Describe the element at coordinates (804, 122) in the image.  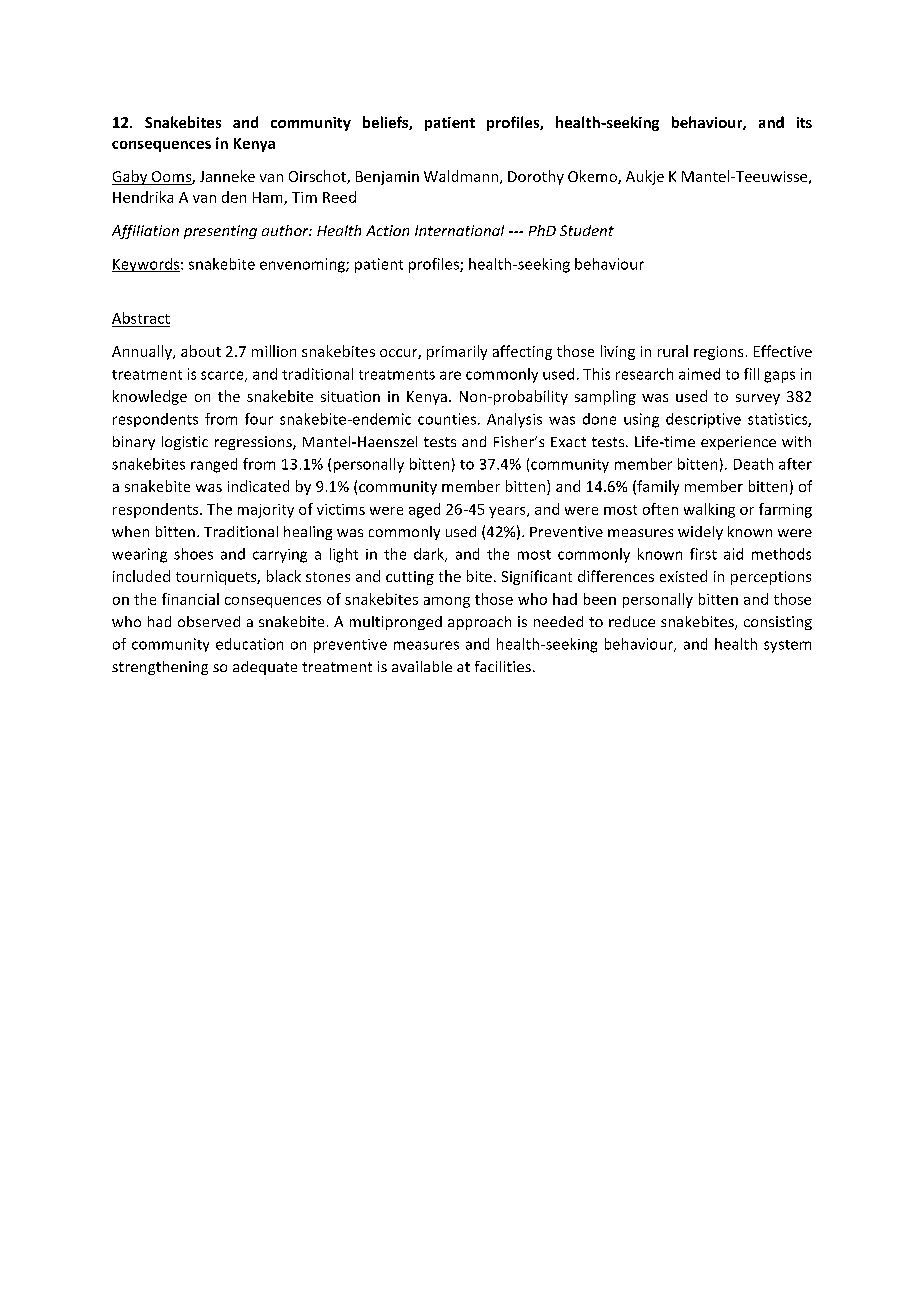
I see `its` at that location.
